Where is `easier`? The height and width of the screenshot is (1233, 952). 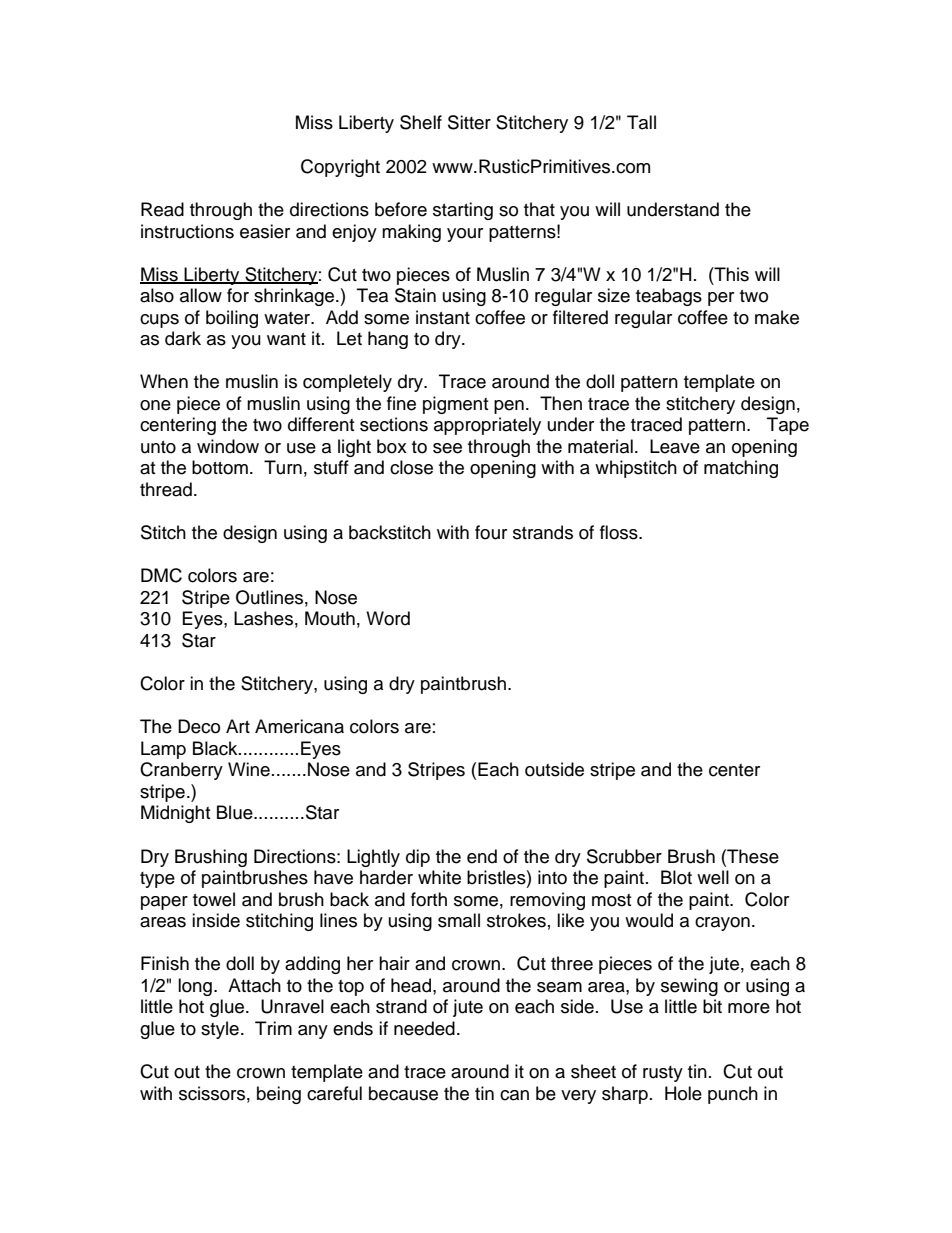 easier is located at coordinates (265, 231).
